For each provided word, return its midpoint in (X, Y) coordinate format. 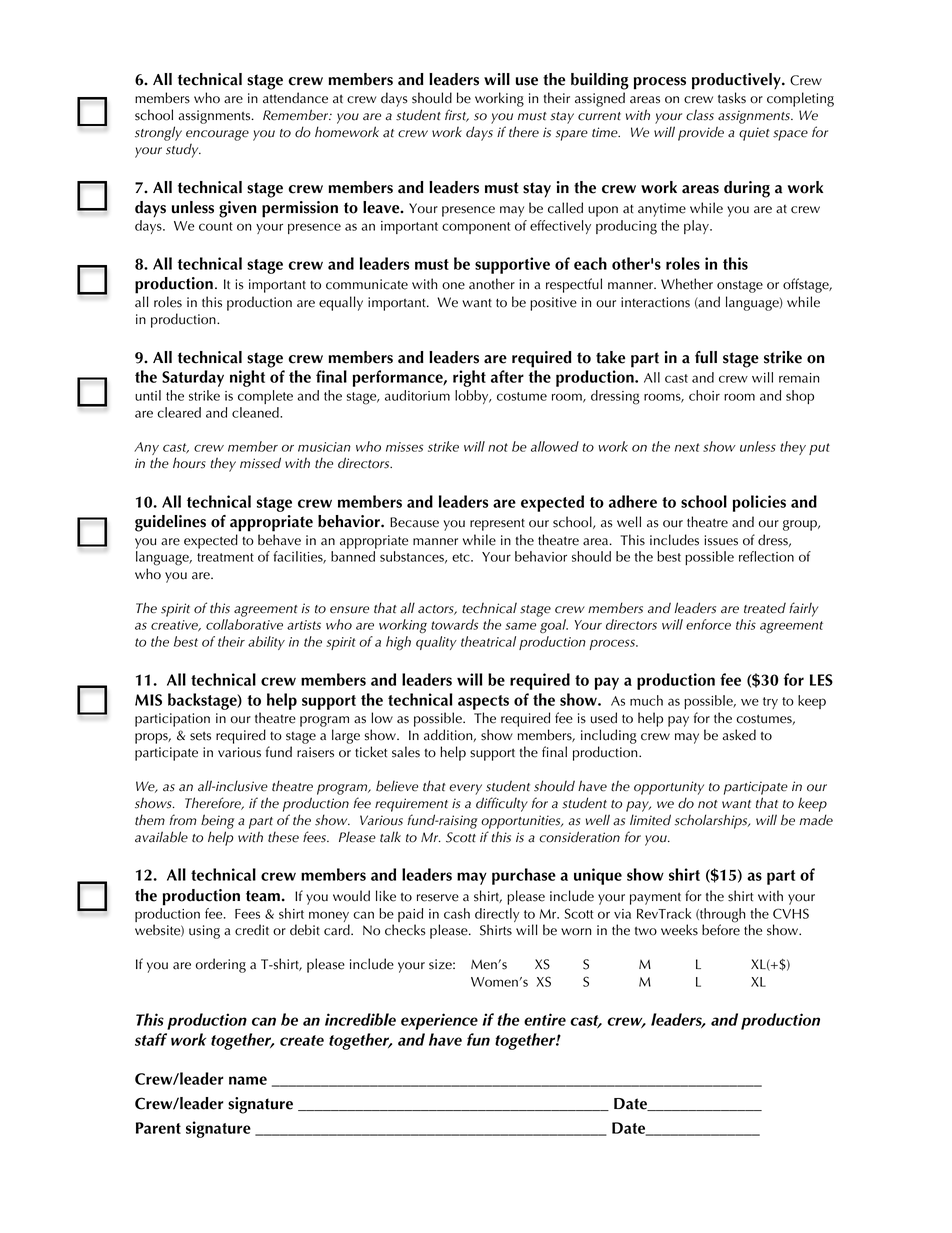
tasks (732, 98)
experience (439, 1021)
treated (765, 608)
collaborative (244, 624)
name (248, 1080)
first (457, 115)
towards (454, 624)
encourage (217, 135)
